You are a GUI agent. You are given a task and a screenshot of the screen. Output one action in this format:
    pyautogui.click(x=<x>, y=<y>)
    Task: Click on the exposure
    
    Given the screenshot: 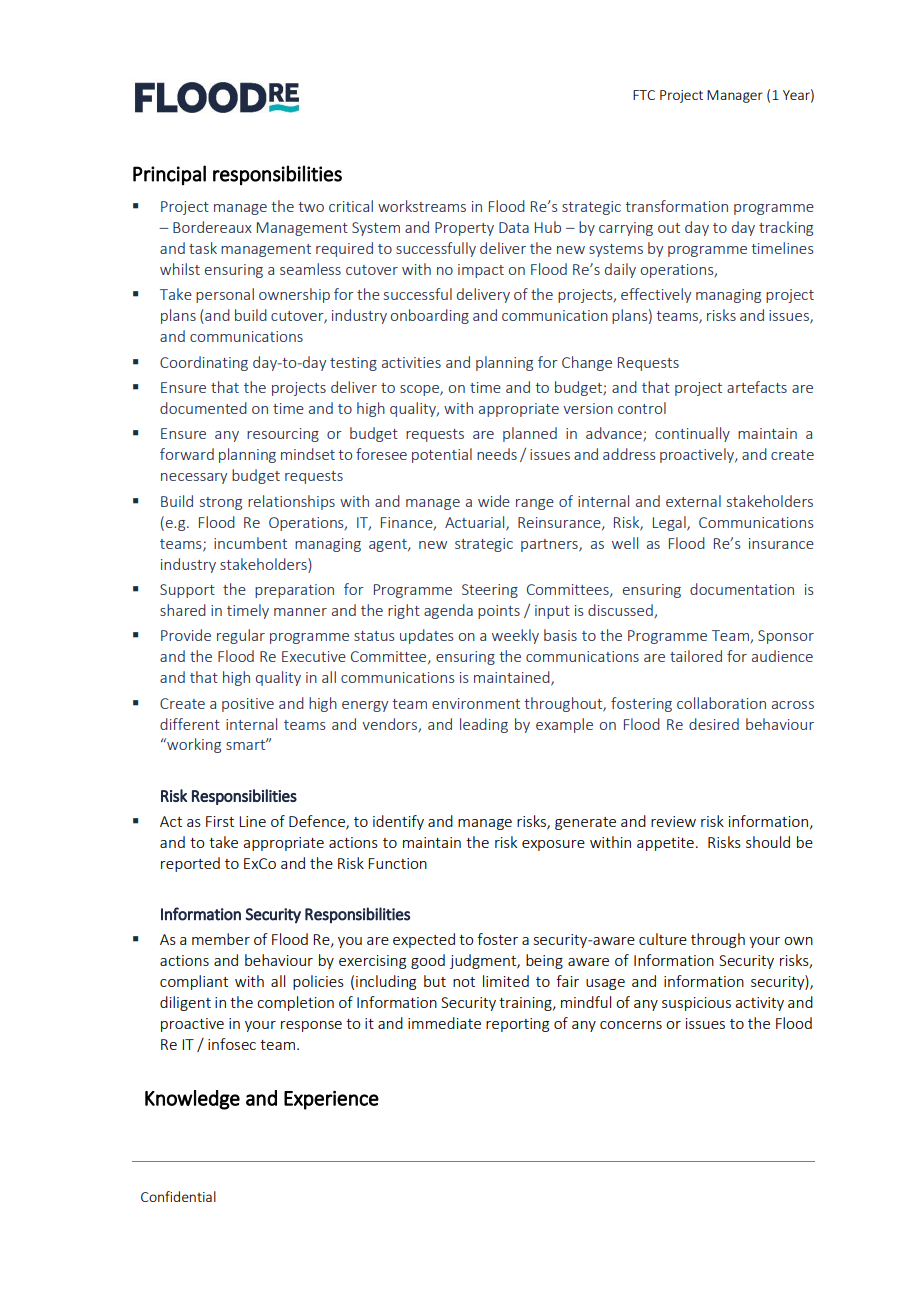 What is the action you would take?
    pyautogui.click(x=553, y=845)
